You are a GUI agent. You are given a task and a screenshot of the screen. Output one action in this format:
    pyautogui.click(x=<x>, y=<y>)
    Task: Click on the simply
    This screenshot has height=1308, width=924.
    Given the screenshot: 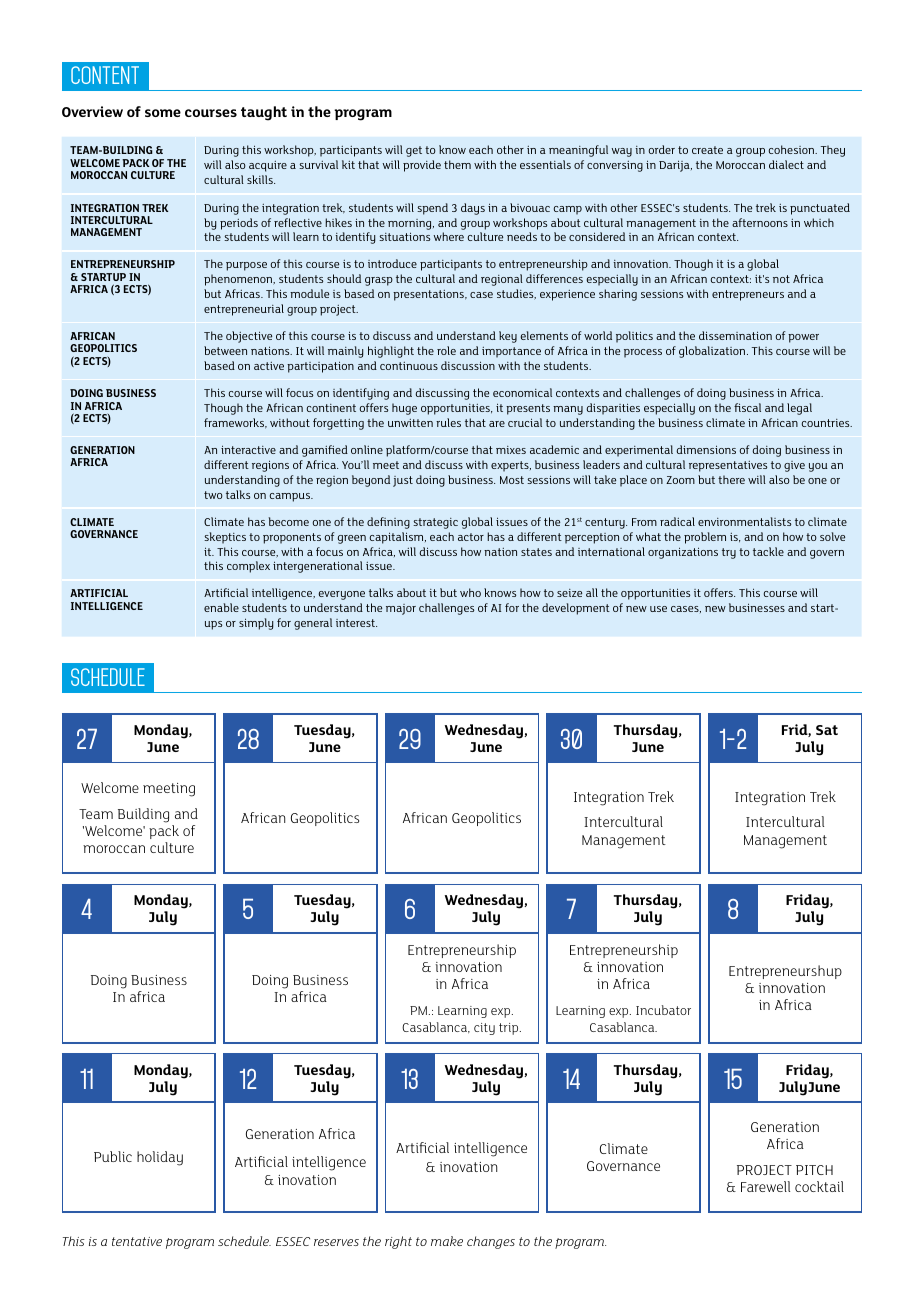 What is the action you would take?
    pyautogui.click(x=256, y=624)
